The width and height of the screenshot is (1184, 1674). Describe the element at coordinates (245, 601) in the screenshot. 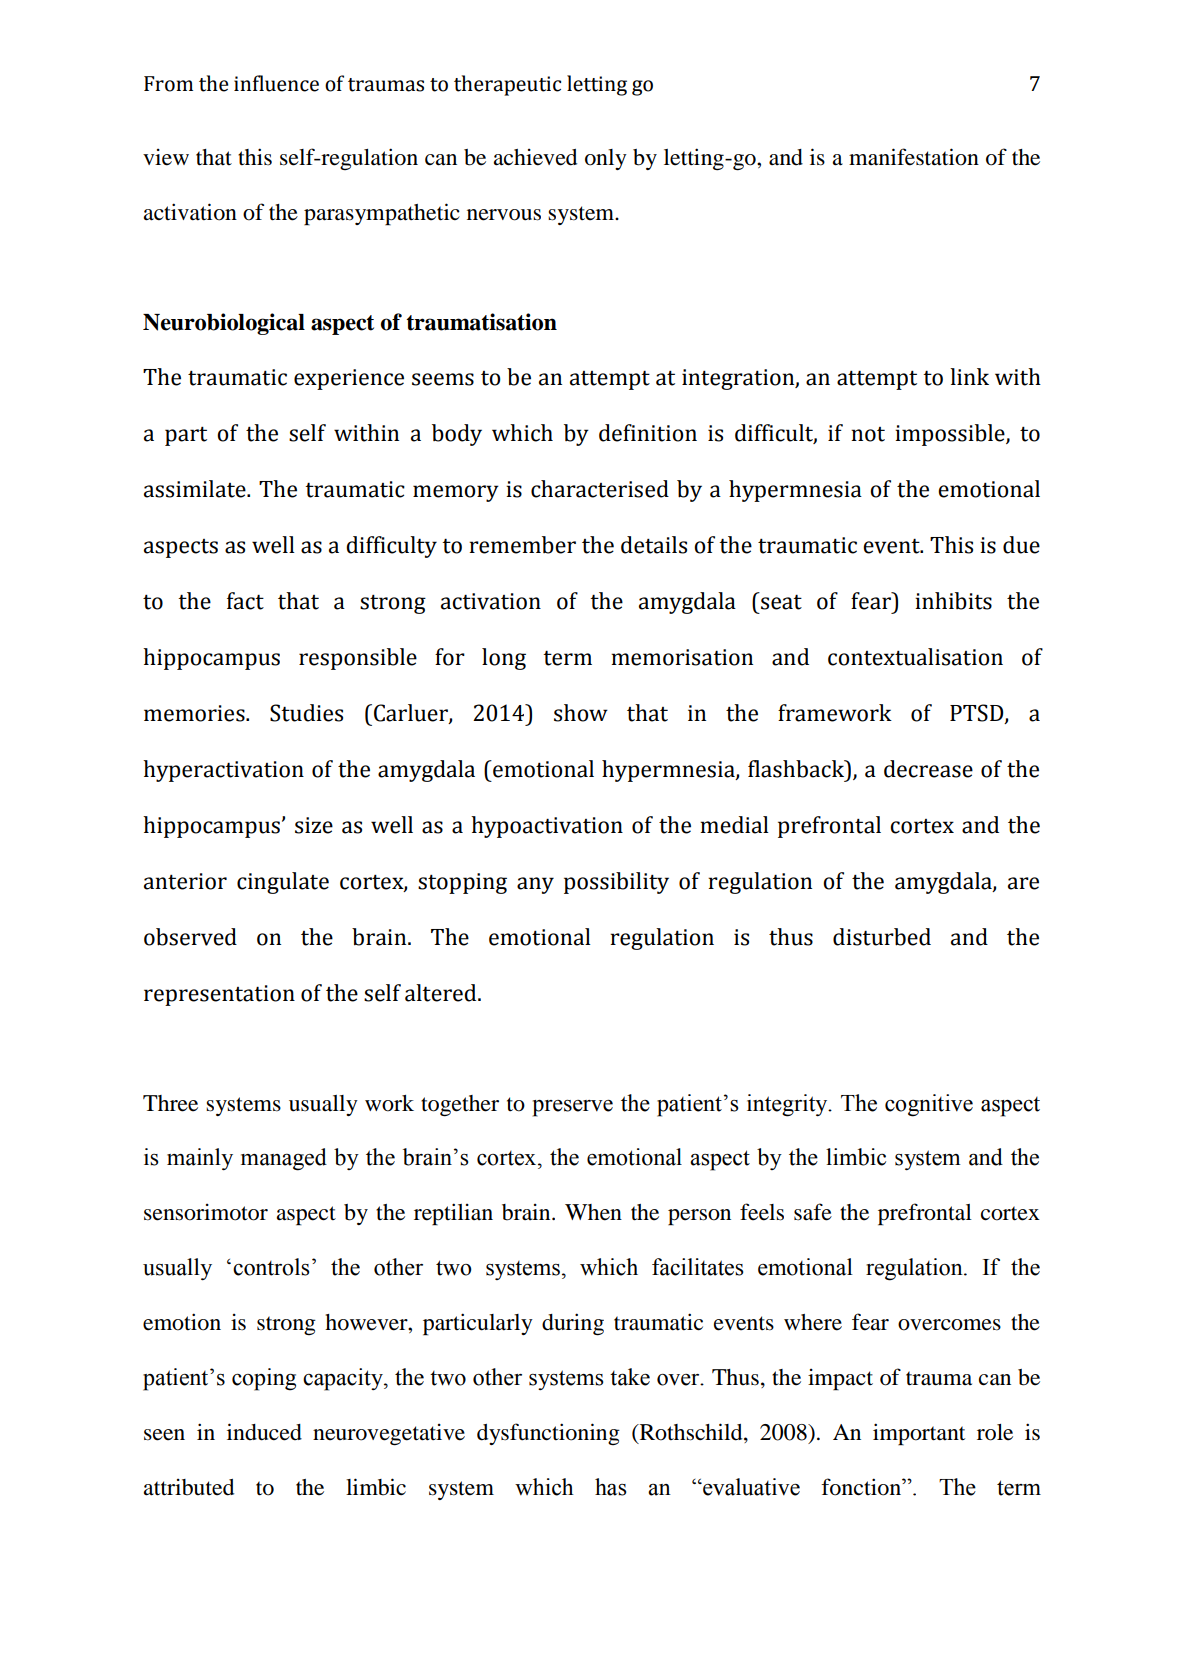

I see `fact` at that location.
